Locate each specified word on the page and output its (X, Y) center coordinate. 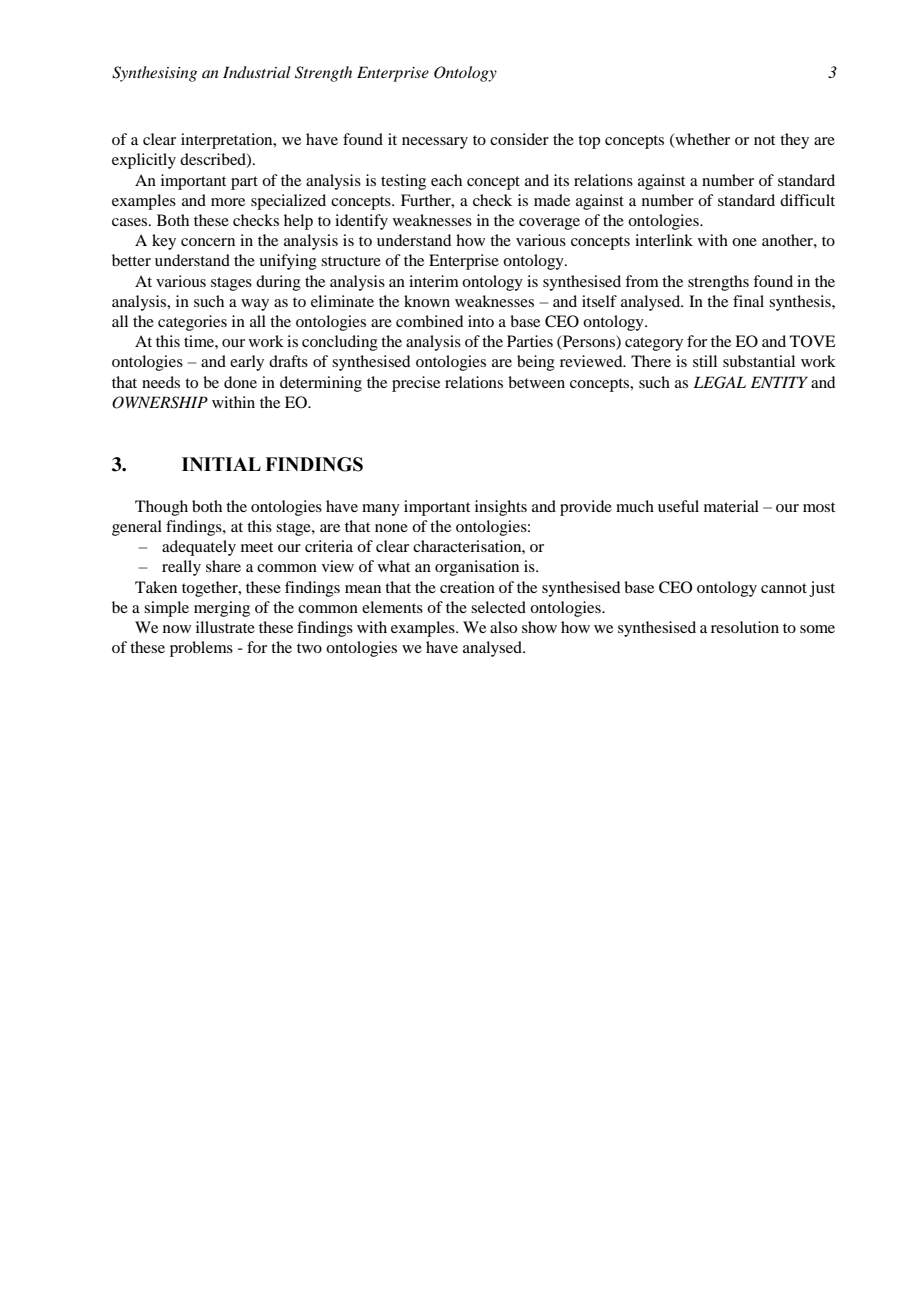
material (731, 506)
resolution (745, 627)
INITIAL (221, 464)
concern (208, 242)
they (794, 141)
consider (519, 139)
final (748, 301)
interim (434, 281)
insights (501, 508)
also (503, 627)
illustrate (225, 627)
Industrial (257, 72)
